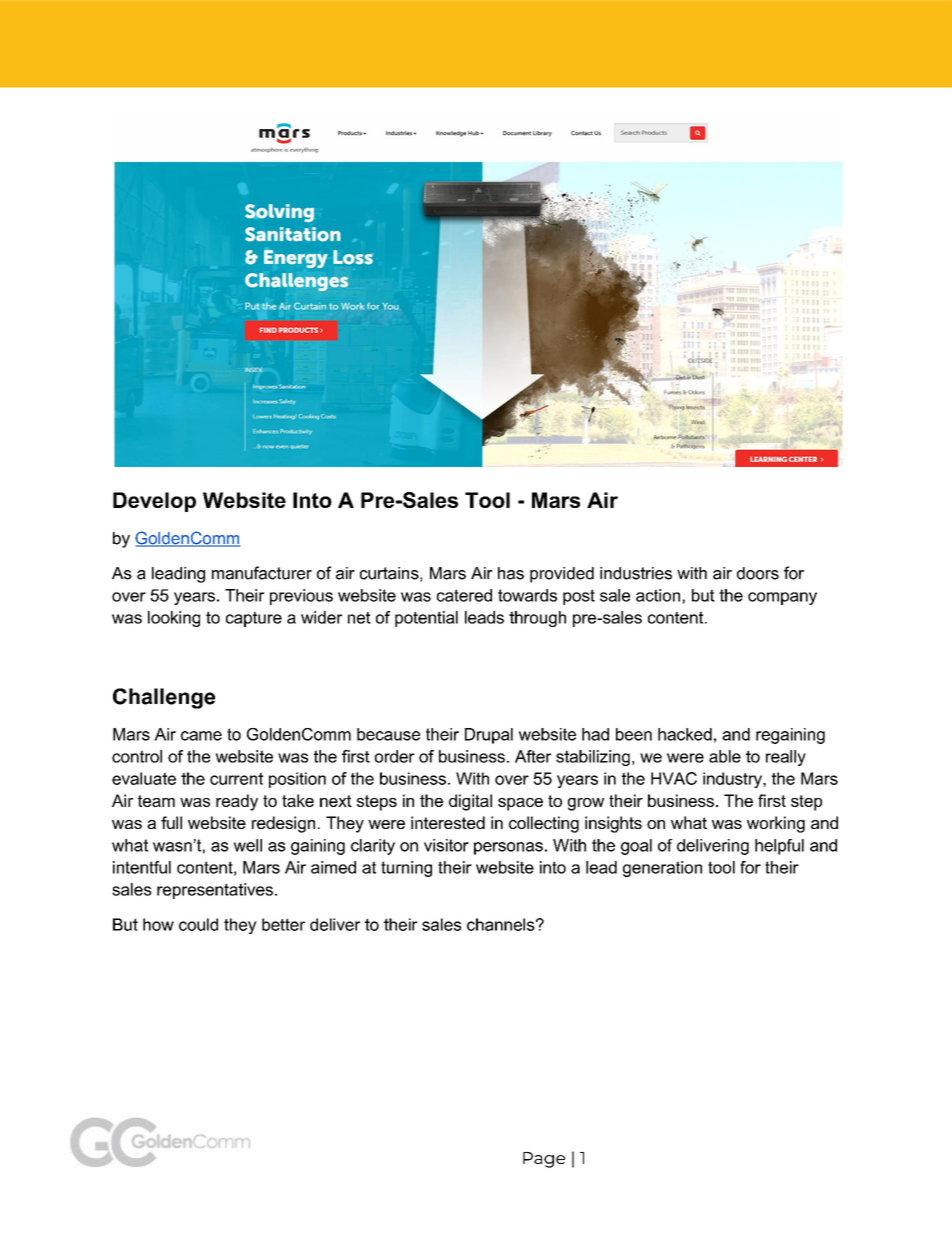 The width and height of the screenshot is (952, 1233). Describe the element at coordinates (544, 1160) in the screenshot. I see `Page` at that location.
